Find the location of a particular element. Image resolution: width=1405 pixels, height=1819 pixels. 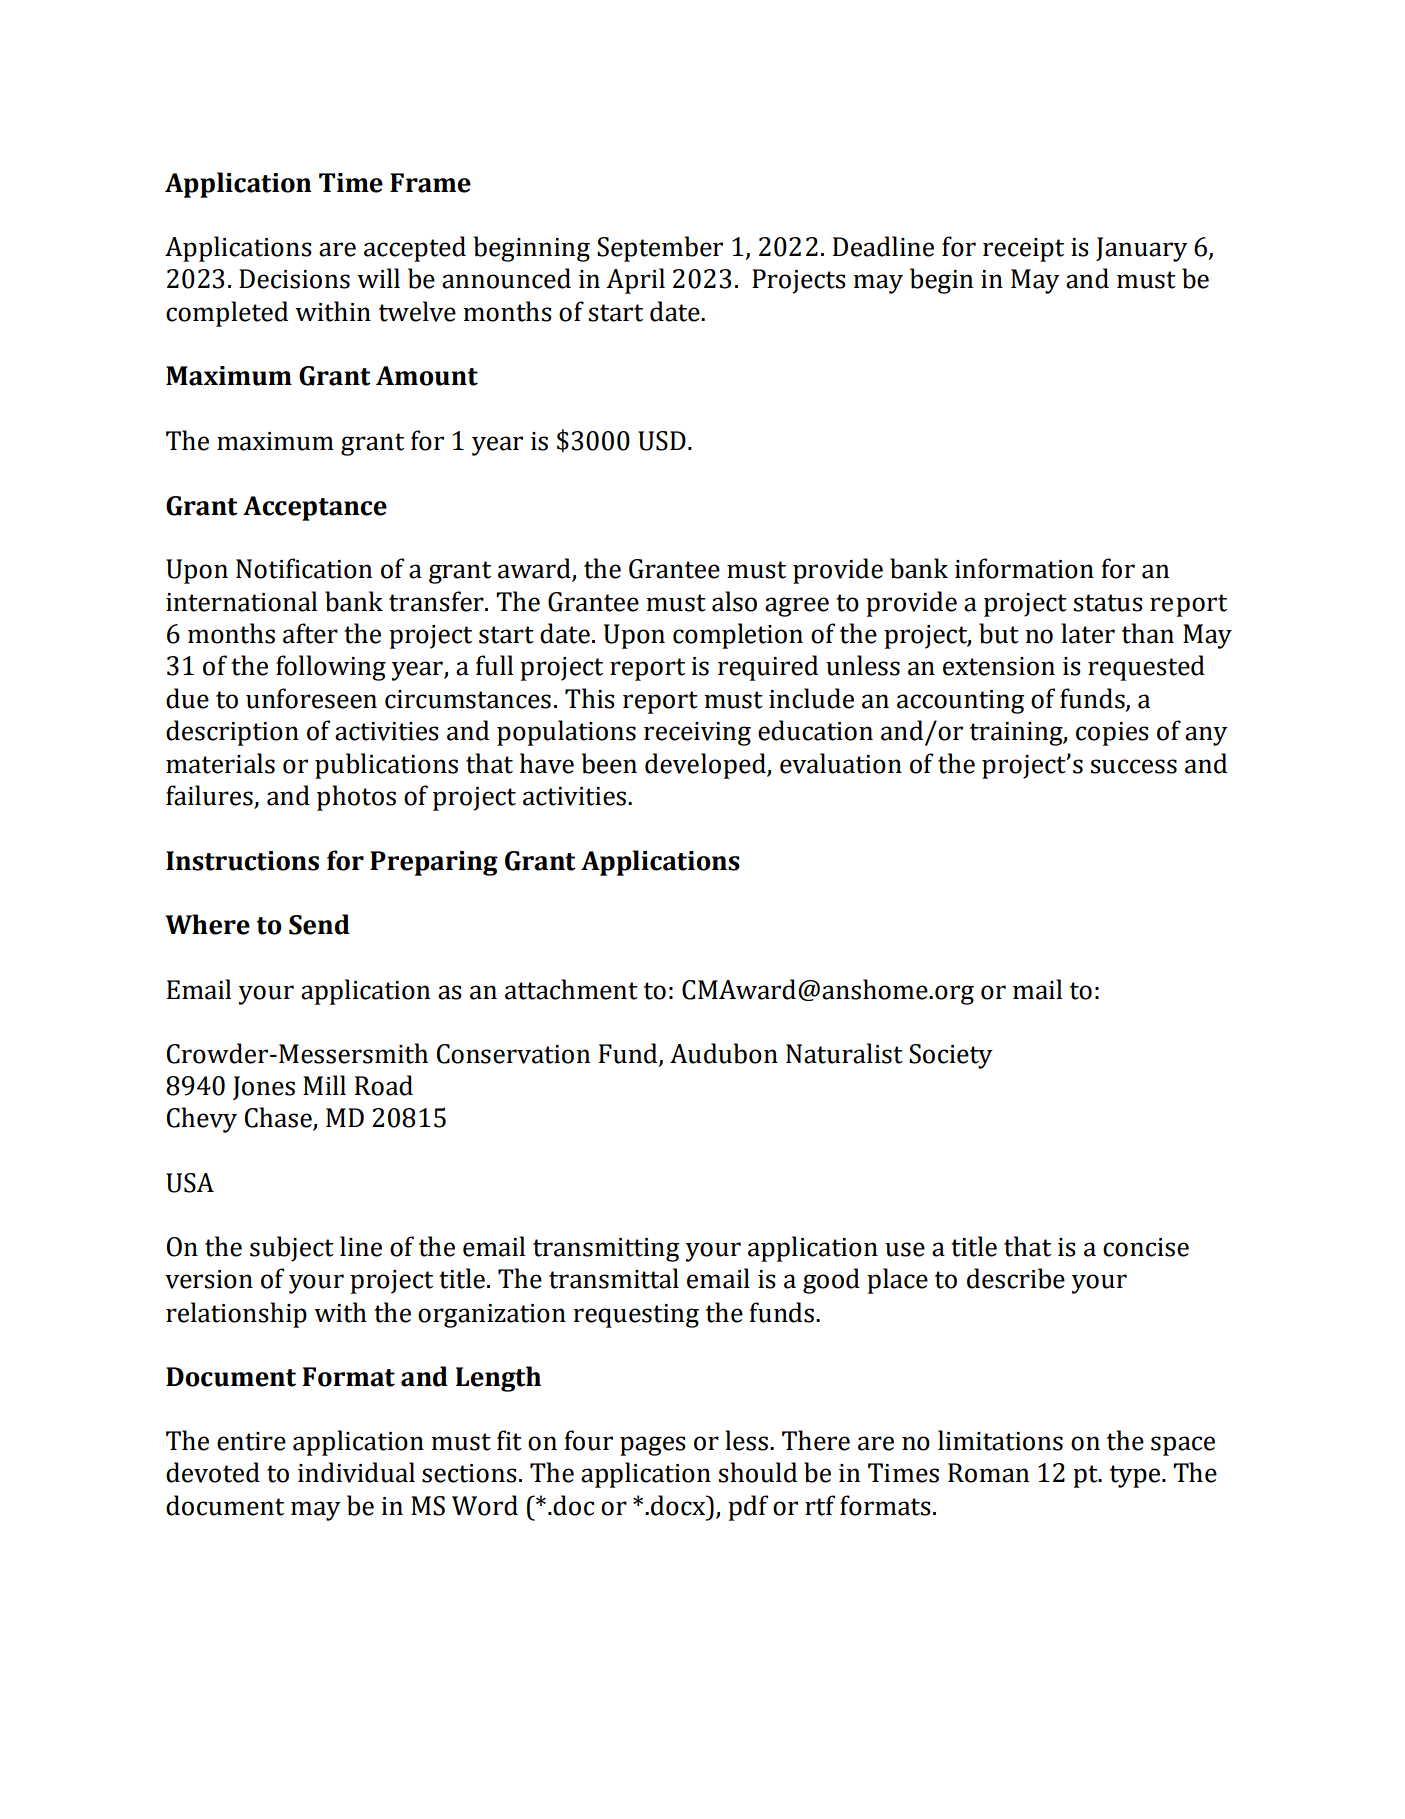

January is located at coordinates (1142, 249).
